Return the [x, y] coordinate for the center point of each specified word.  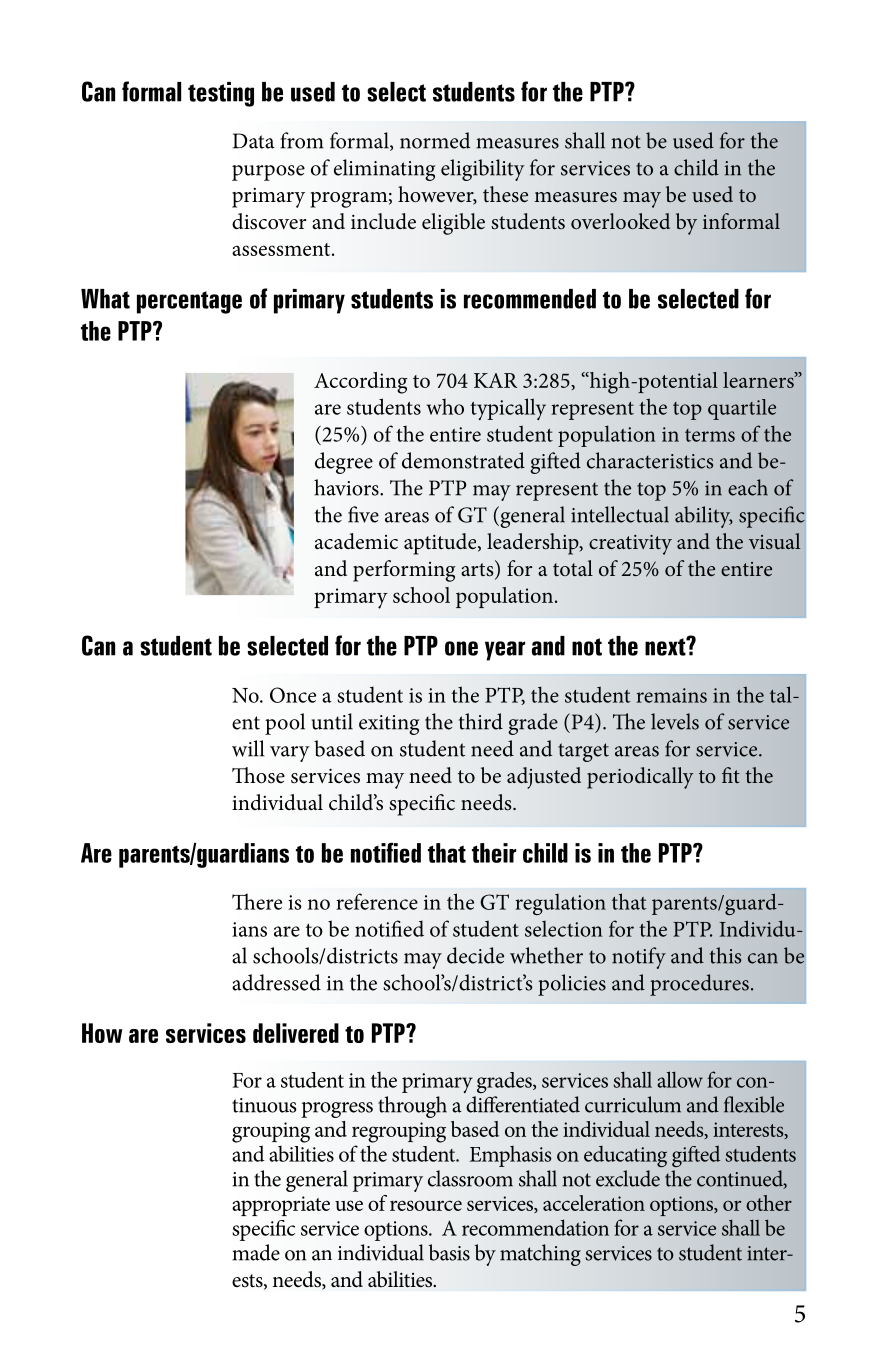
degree [344, 463]
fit [731, 775]
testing [221, 94]
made [256, 1252]
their [494, 853]
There [257, 901]
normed [435, 140]
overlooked [620, 221]
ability [704, 517]
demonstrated [463, 460]
